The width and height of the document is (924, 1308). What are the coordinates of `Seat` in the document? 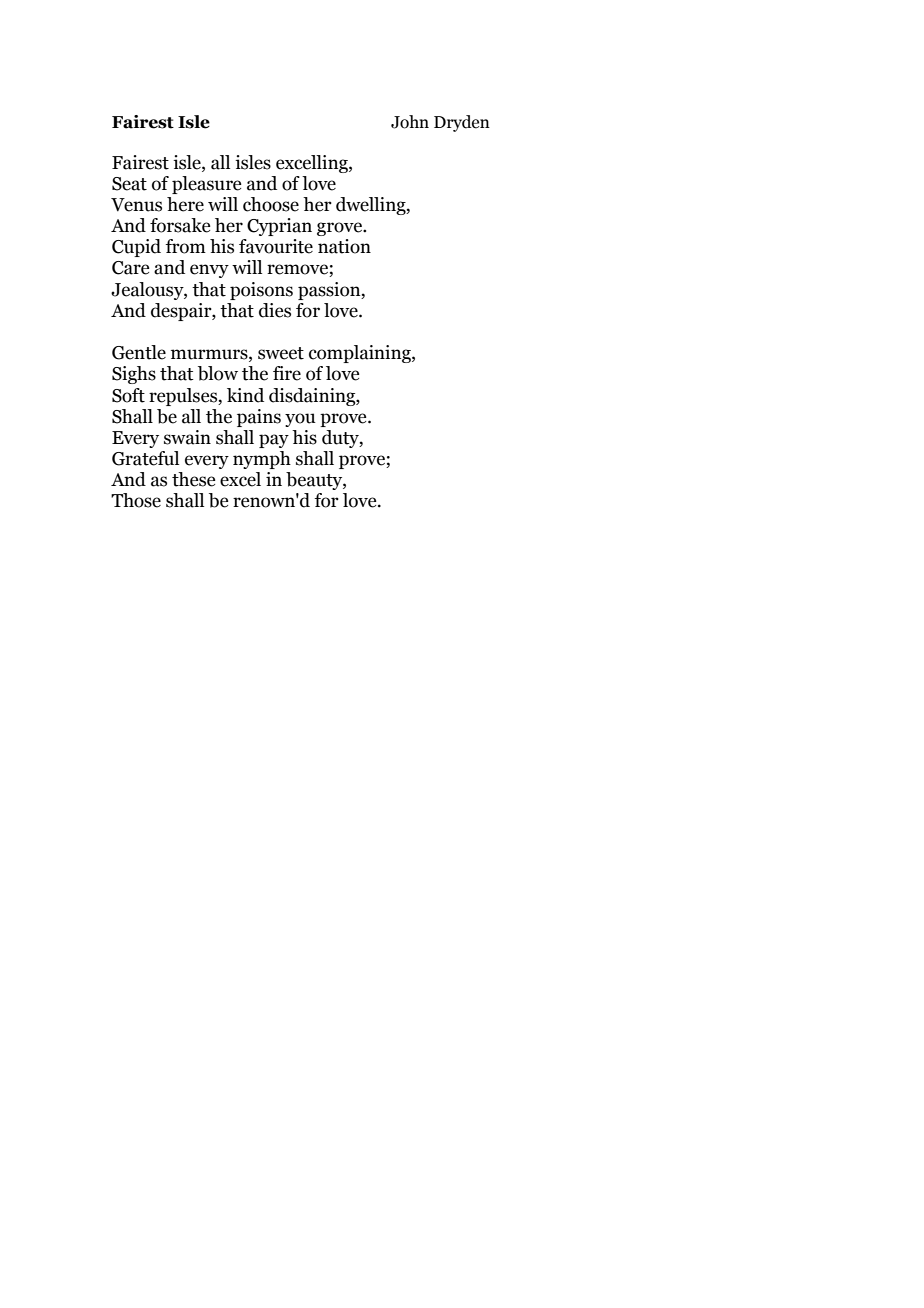 It's located at (129, 184).
